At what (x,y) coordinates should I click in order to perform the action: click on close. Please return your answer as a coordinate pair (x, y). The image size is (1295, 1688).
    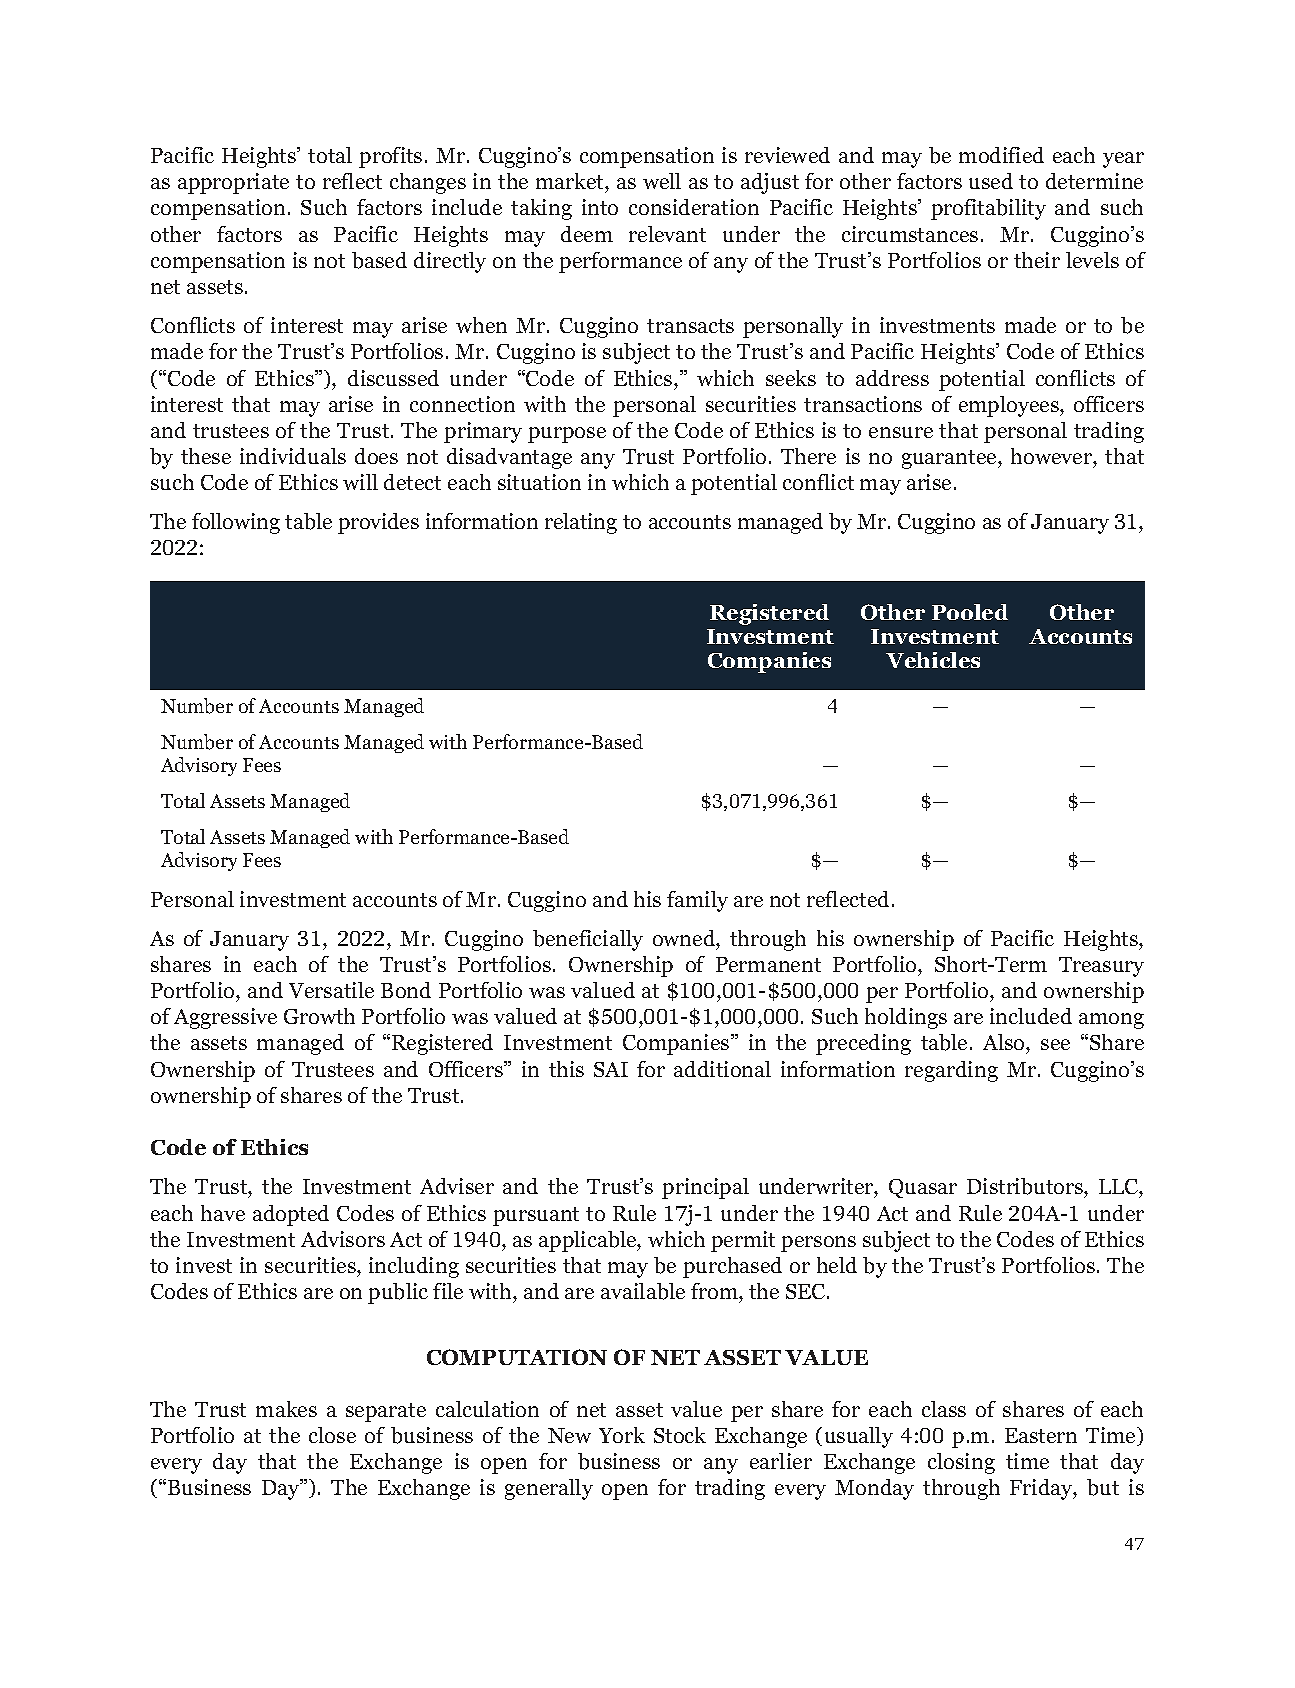
    Looking at the image, I should click on (332, 1435).
